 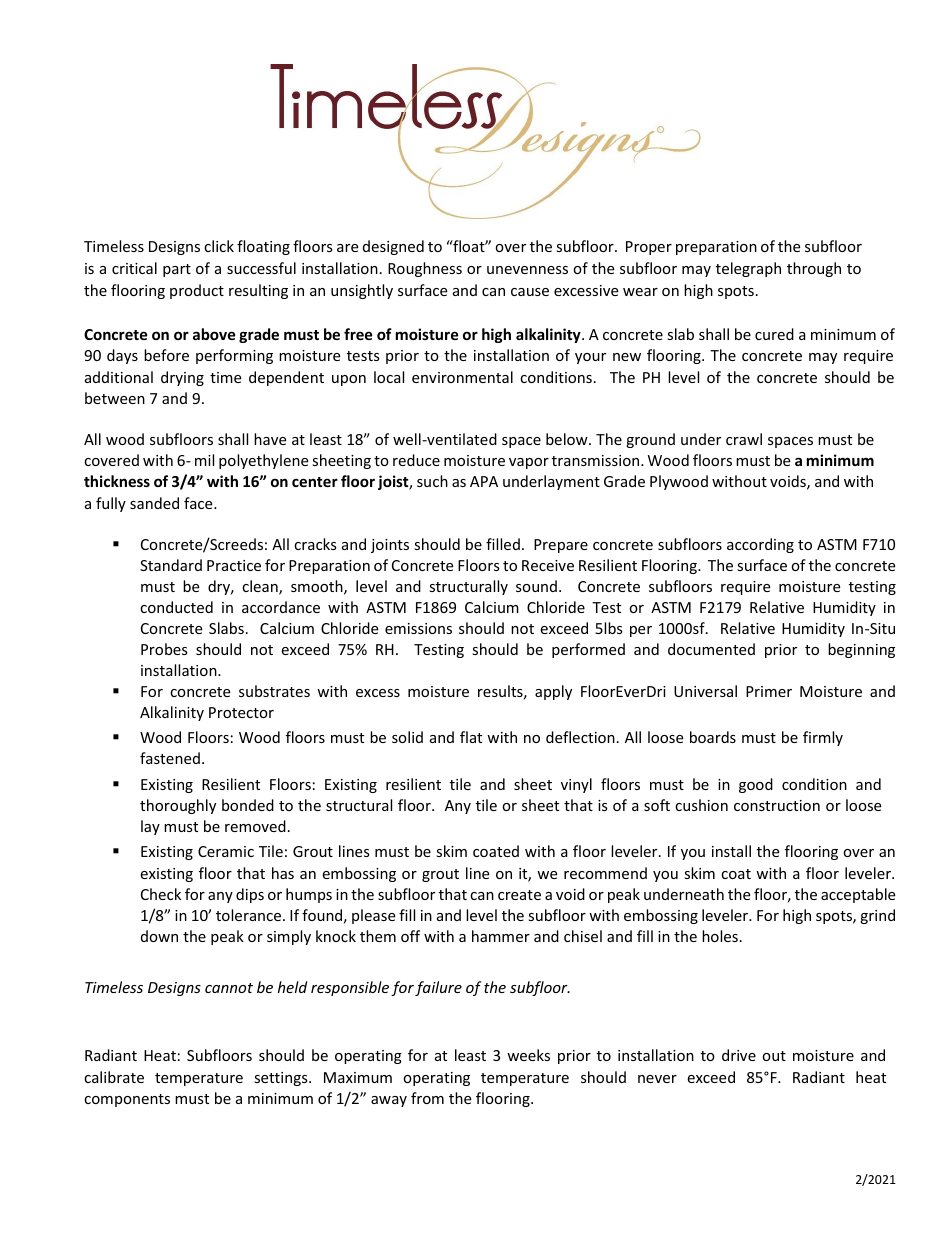 I want to click on settings, so click(x=282, y=1079).
